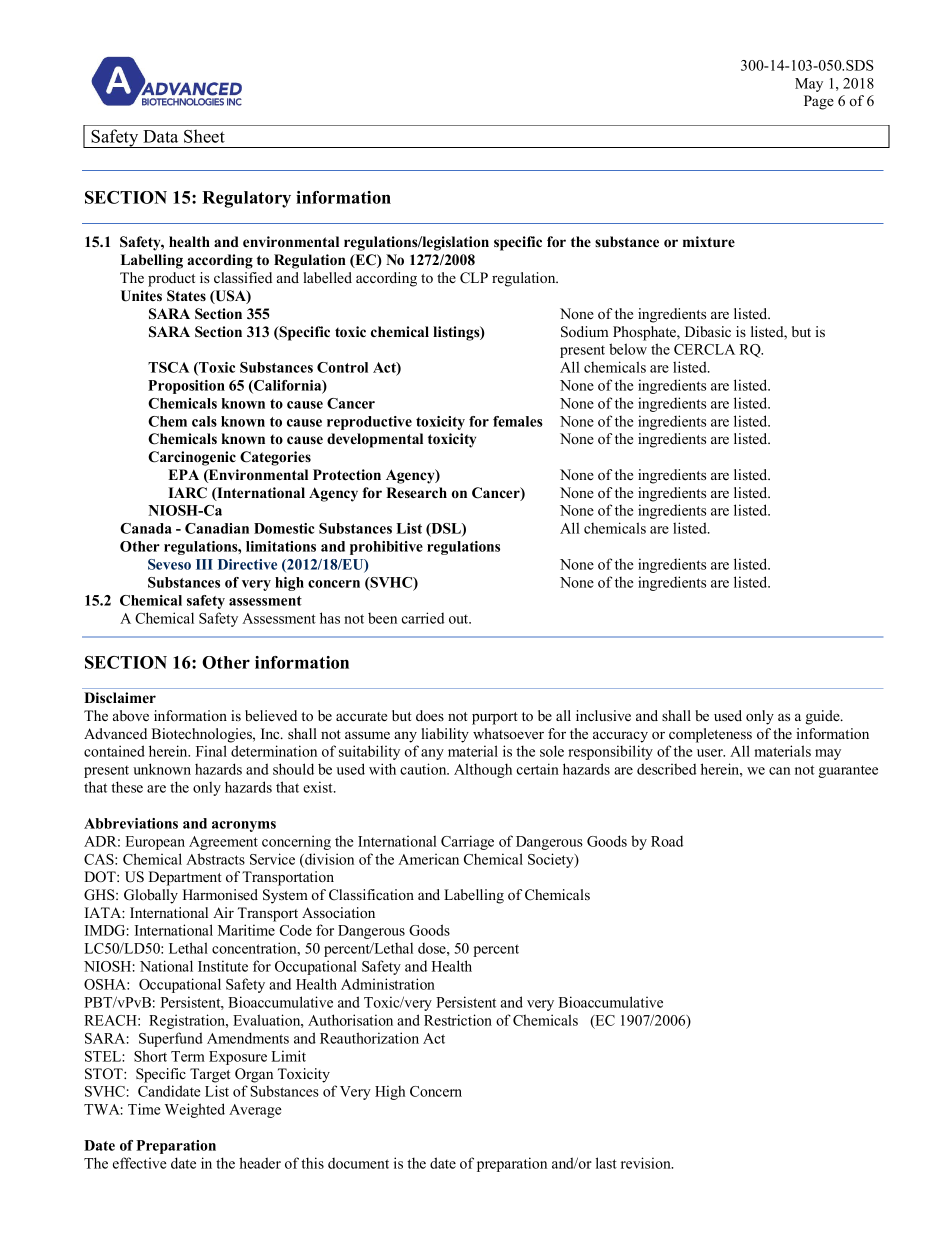  I want to click on guarantee, so click(848, 771).
